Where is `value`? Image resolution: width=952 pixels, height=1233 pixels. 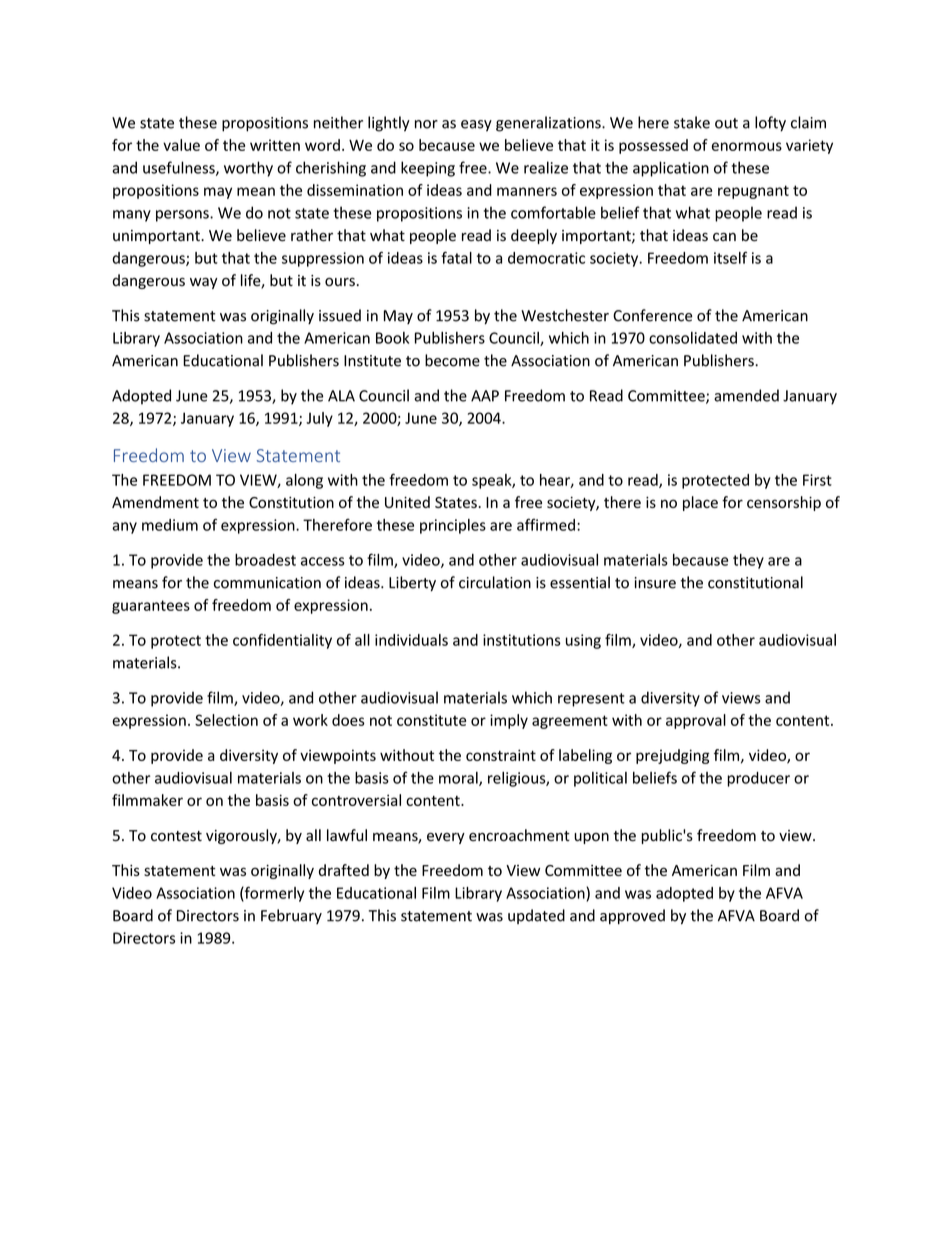
value is located at coordinates (181, 145).
